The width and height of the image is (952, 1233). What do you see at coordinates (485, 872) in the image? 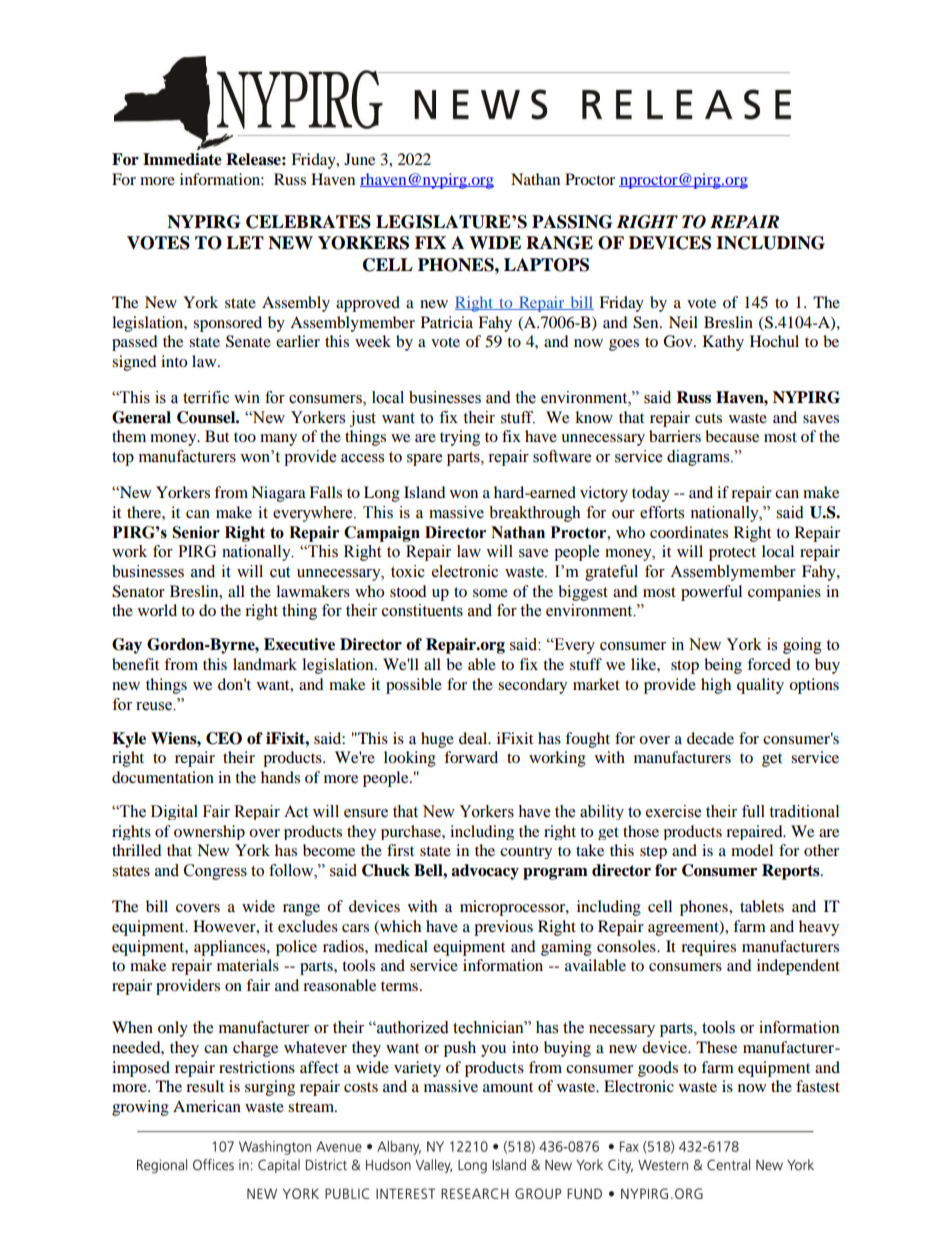
I see `advocacy` at bounding box center [485, 872].
